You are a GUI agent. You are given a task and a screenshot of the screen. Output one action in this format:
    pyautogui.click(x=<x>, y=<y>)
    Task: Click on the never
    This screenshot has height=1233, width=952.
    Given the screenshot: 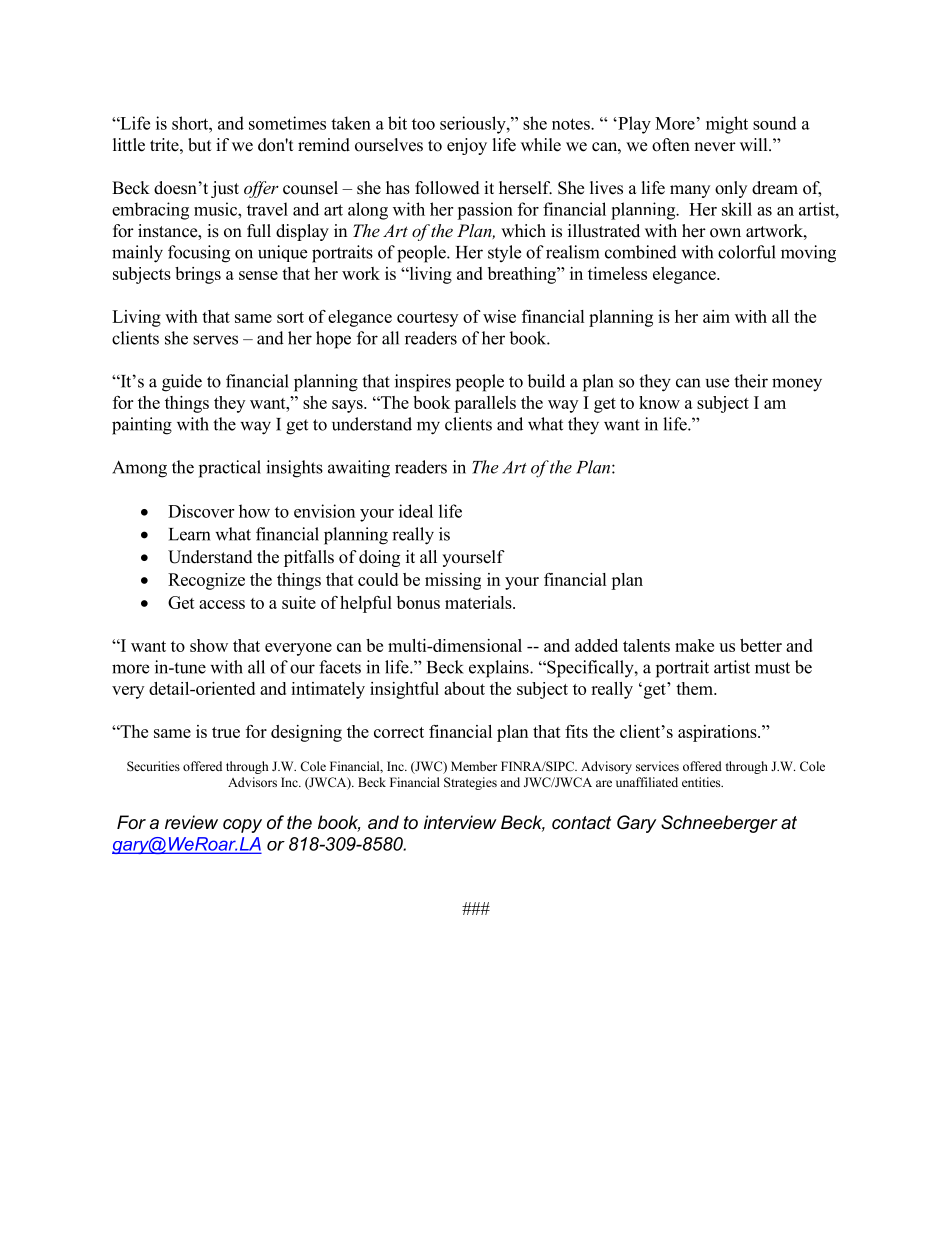 What is the action you would take?
    pyautogui.click(x=715, y=147)
